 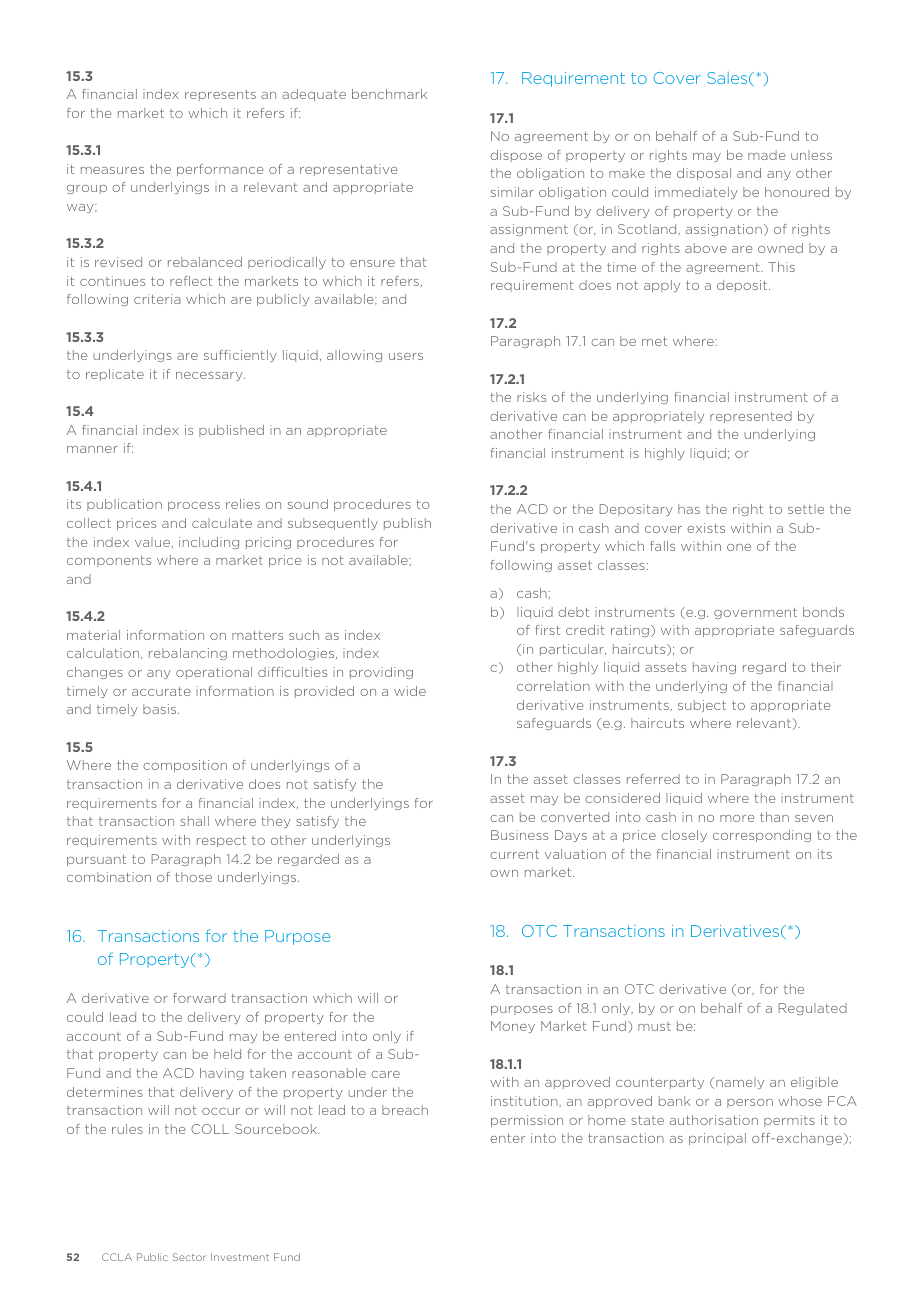 What do you see at coordinates (813, 1009) in the page?
I see `Regulated` at bounding box center [813, 1009].
